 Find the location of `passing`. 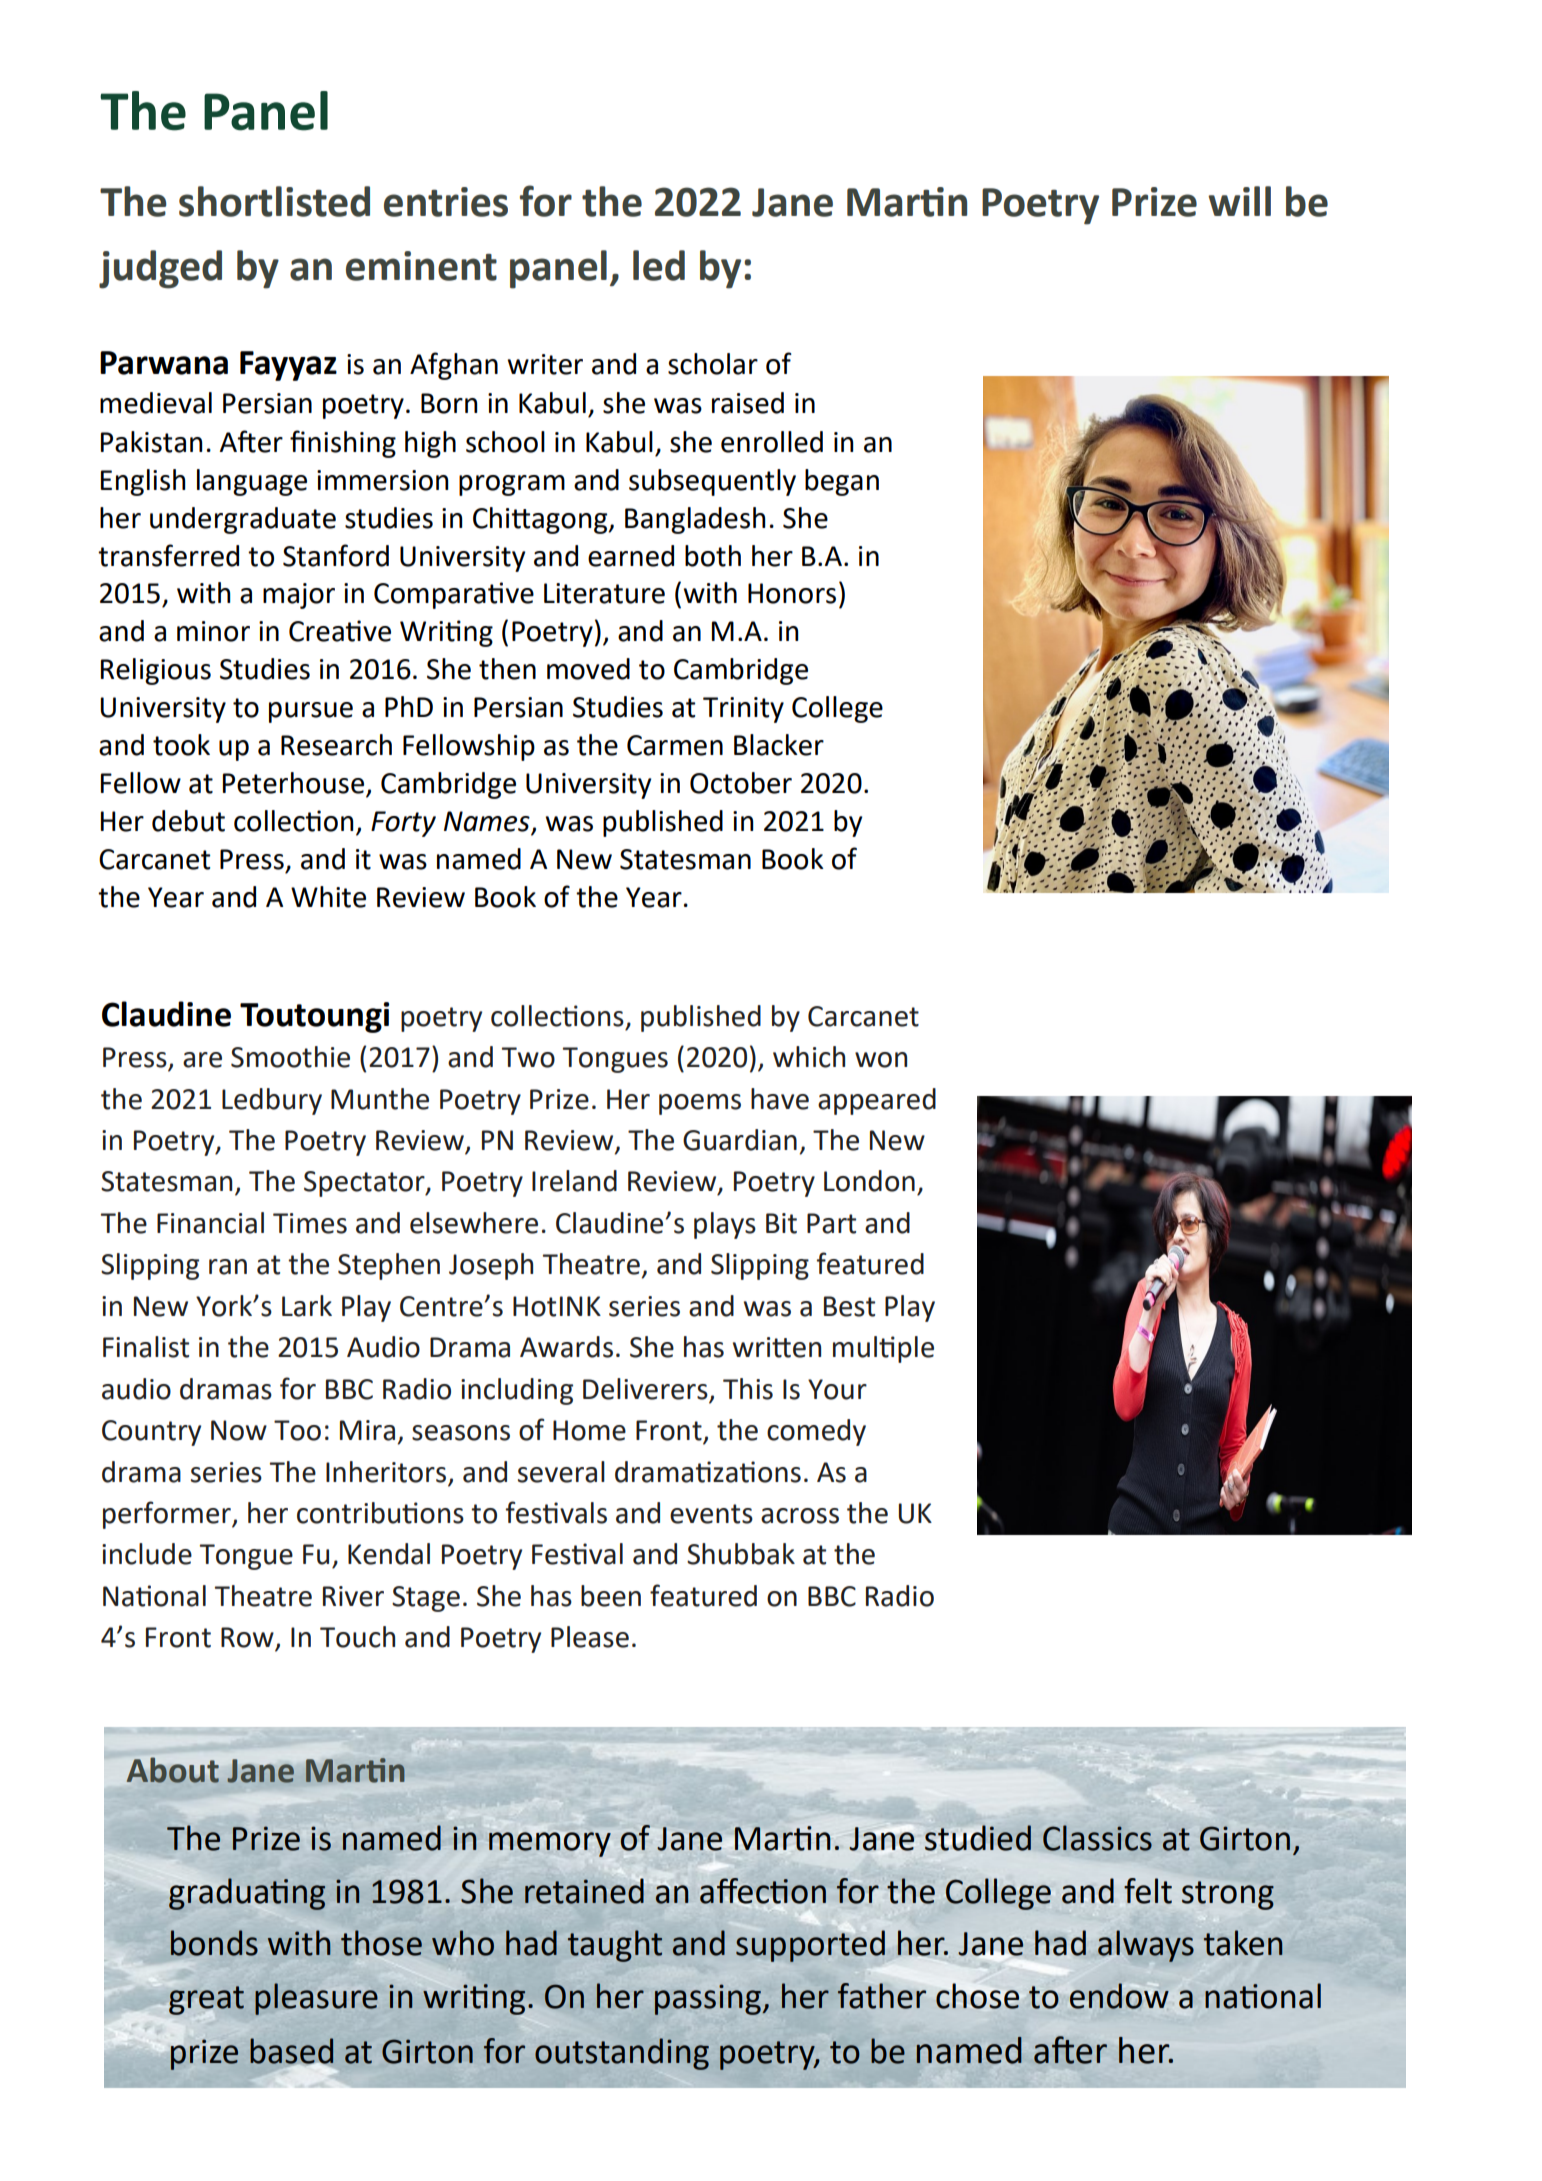

passing is located at coordinates (709, 1999).
